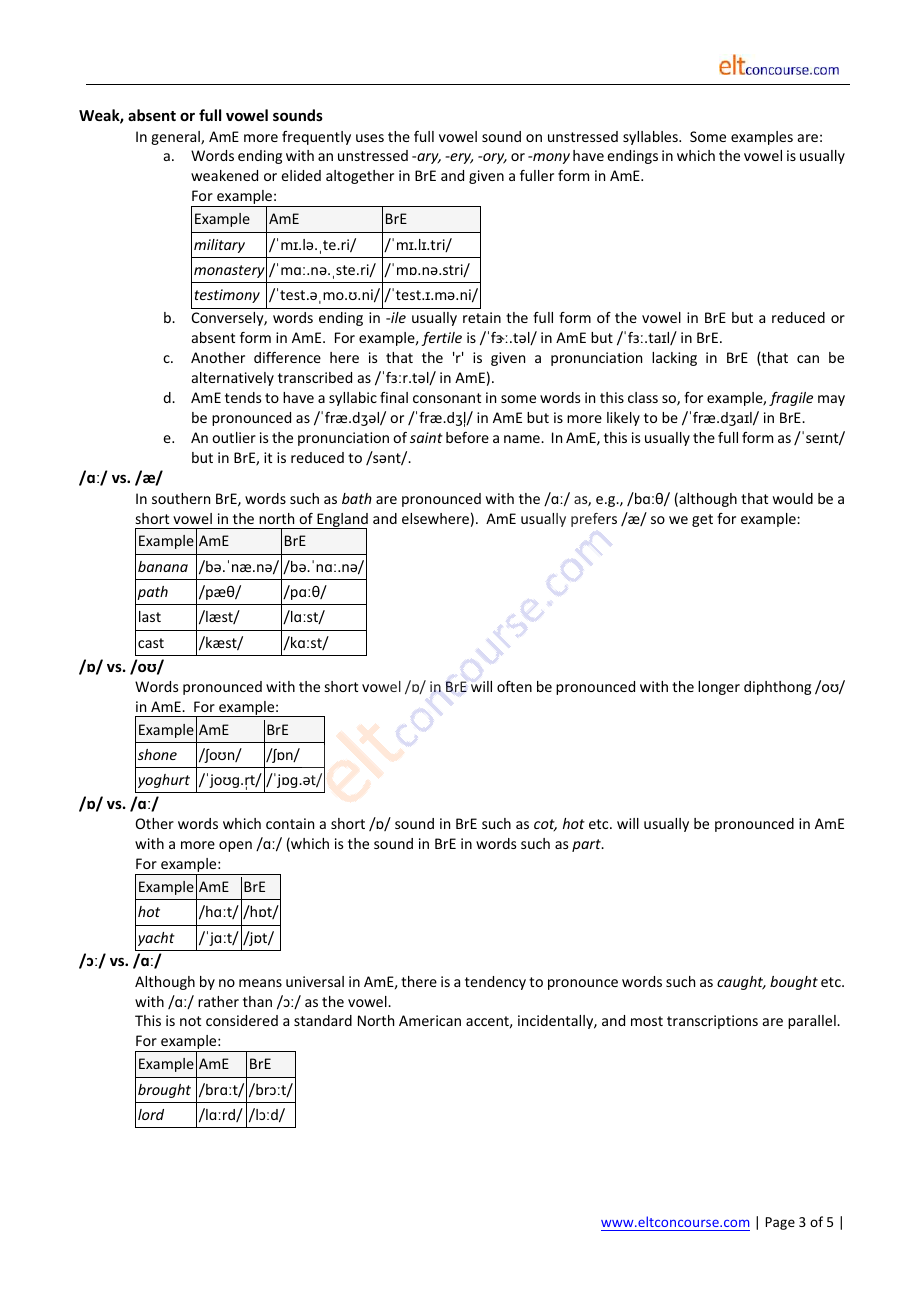  I want to click on often, so click(514, 686).
